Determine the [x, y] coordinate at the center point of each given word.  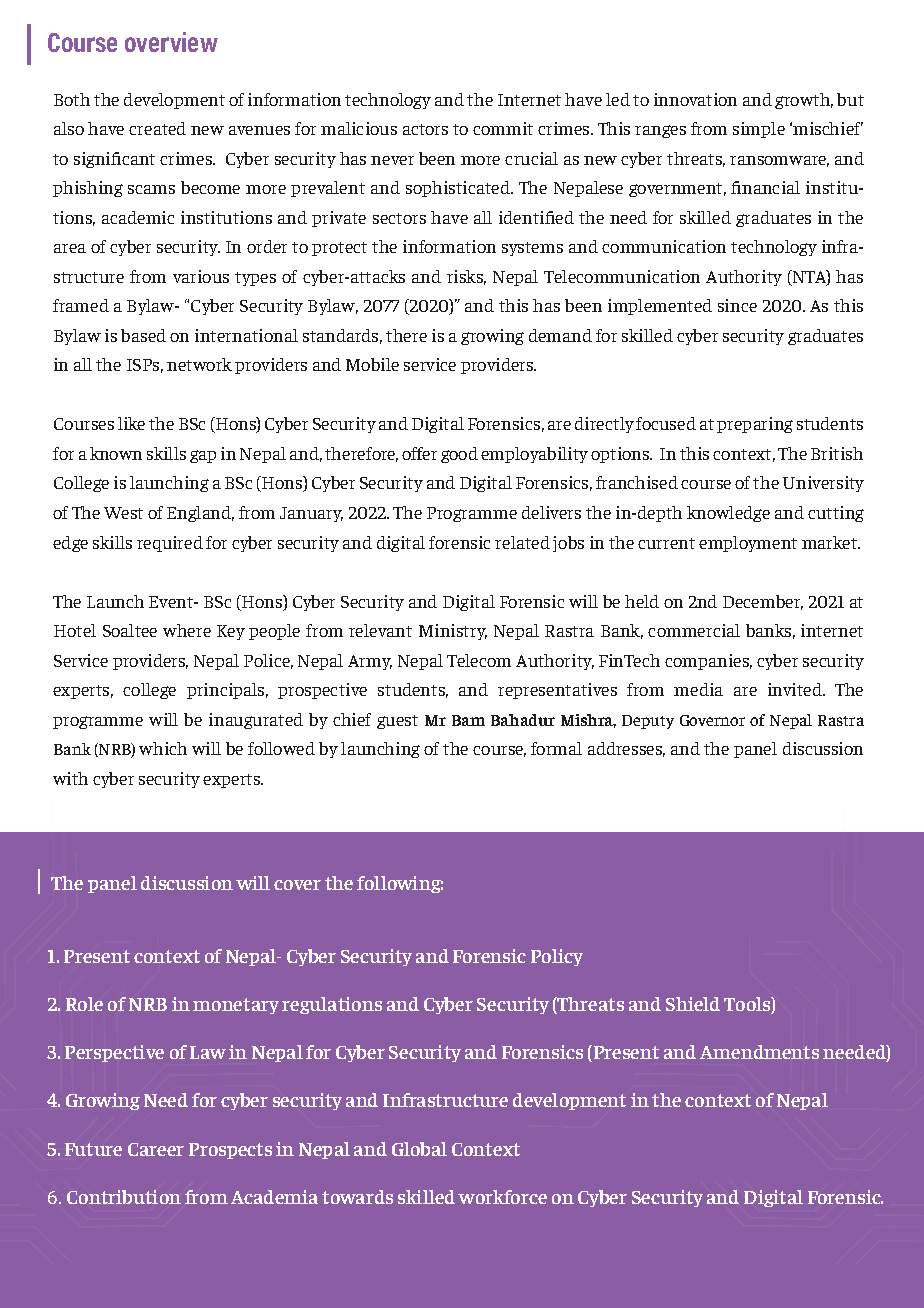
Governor [712, 720]
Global [419, 1149]
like [131, 423]
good [459, 455]
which [163, 748]
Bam [468, 720]
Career [156, 1149]
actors [425, 129]
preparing [755, 425]
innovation [695, 99]
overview [171, 42]
